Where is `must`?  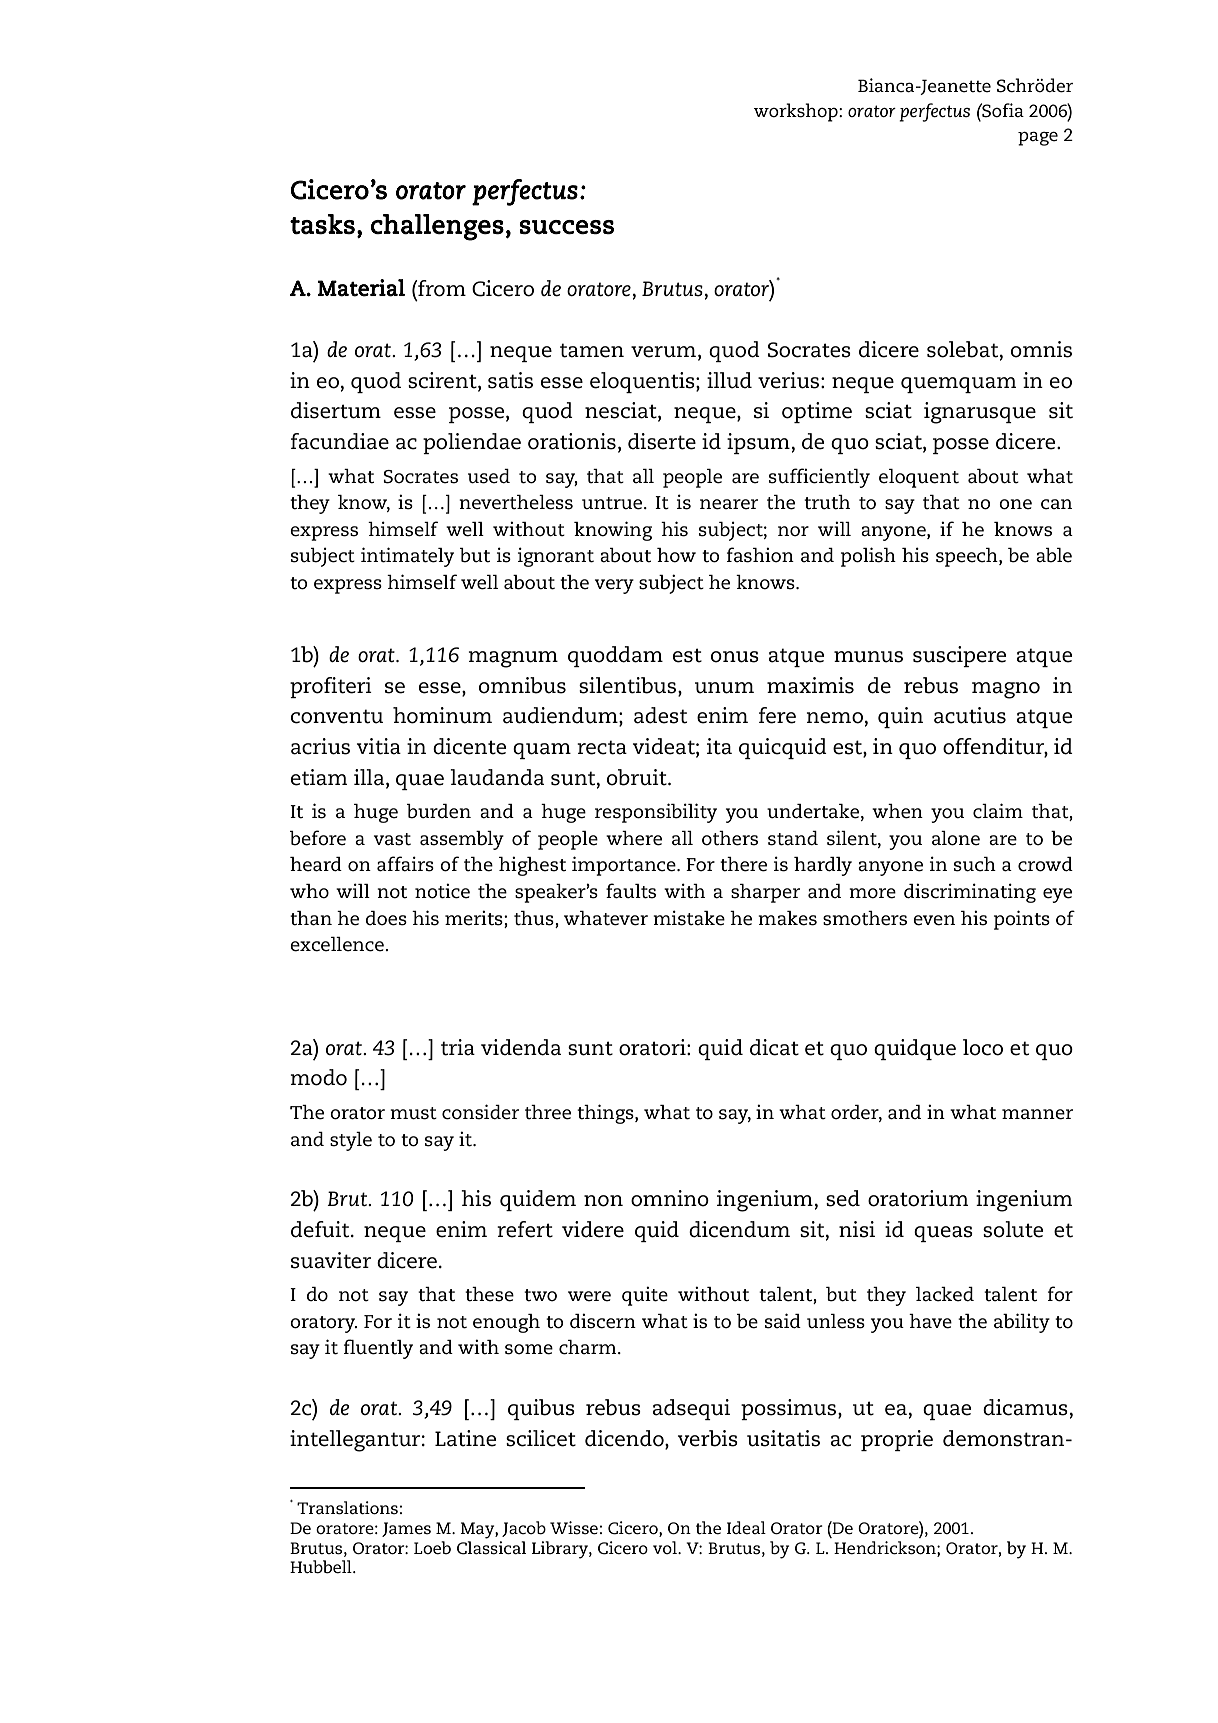
must is located at coordinates (413, 1113).
